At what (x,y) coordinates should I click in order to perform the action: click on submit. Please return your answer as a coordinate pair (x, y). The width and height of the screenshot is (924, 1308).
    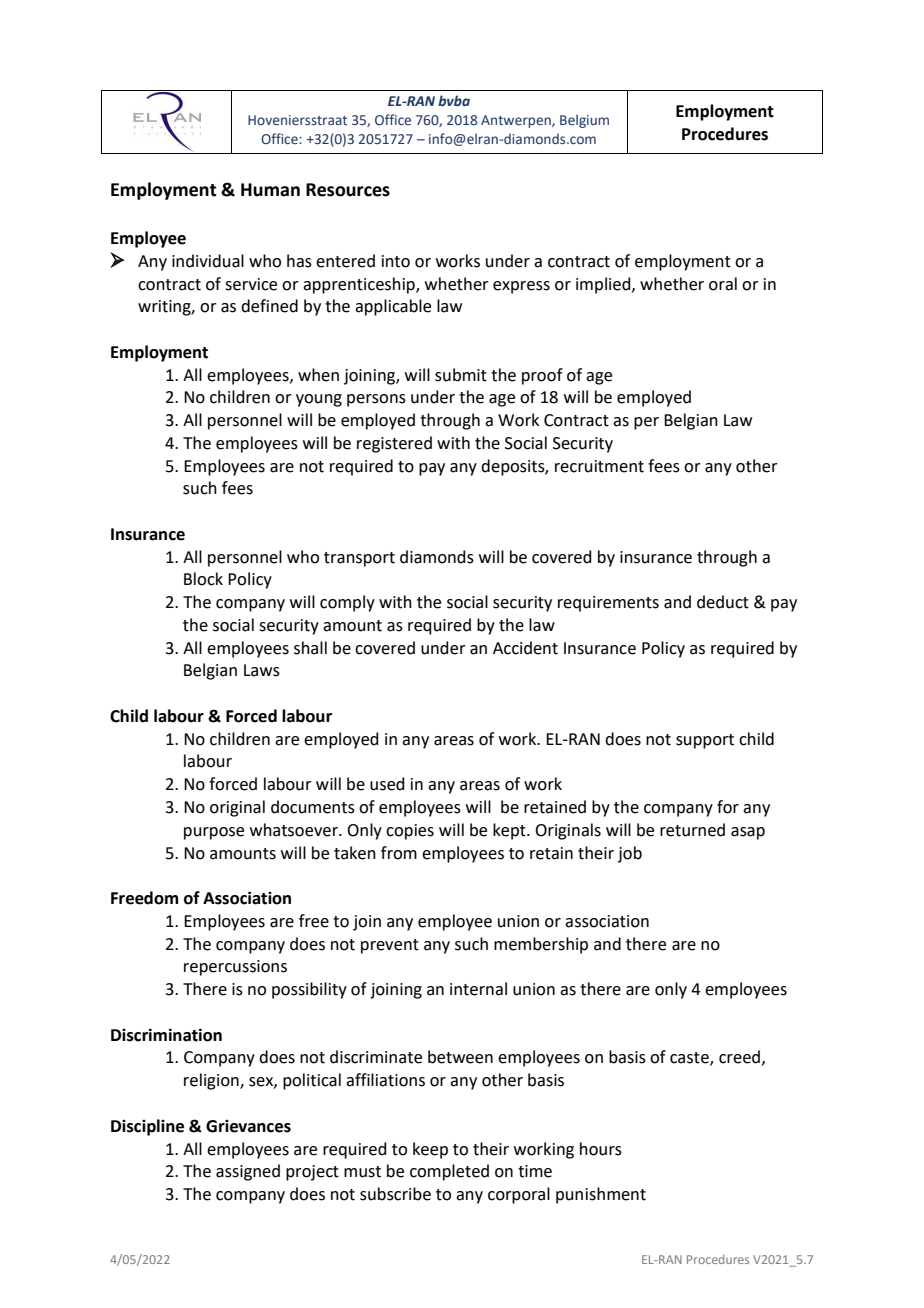
    Looking at the image, I should click on (461, 375).
